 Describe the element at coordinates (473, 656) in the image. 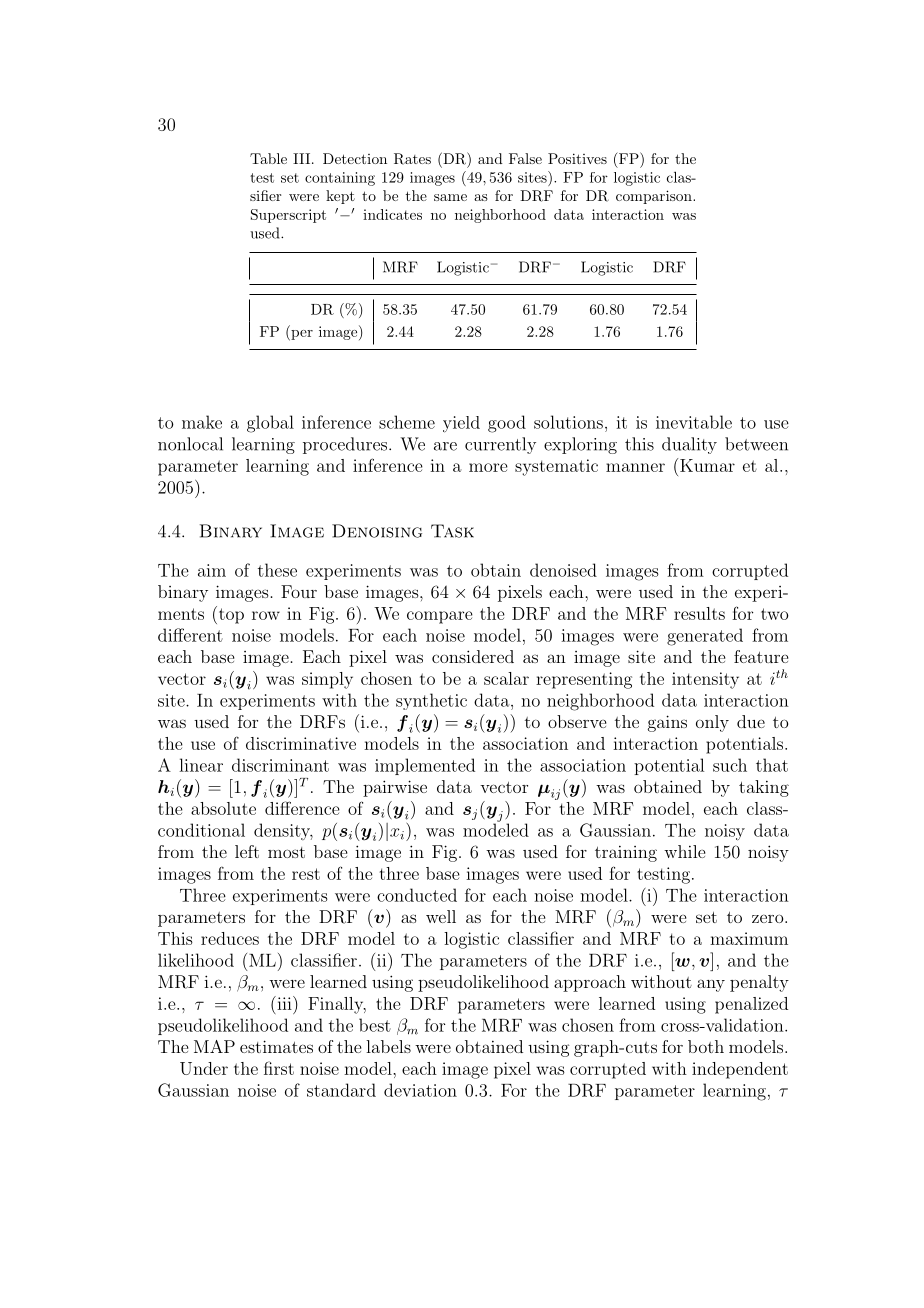

I see `considered` at that location.
